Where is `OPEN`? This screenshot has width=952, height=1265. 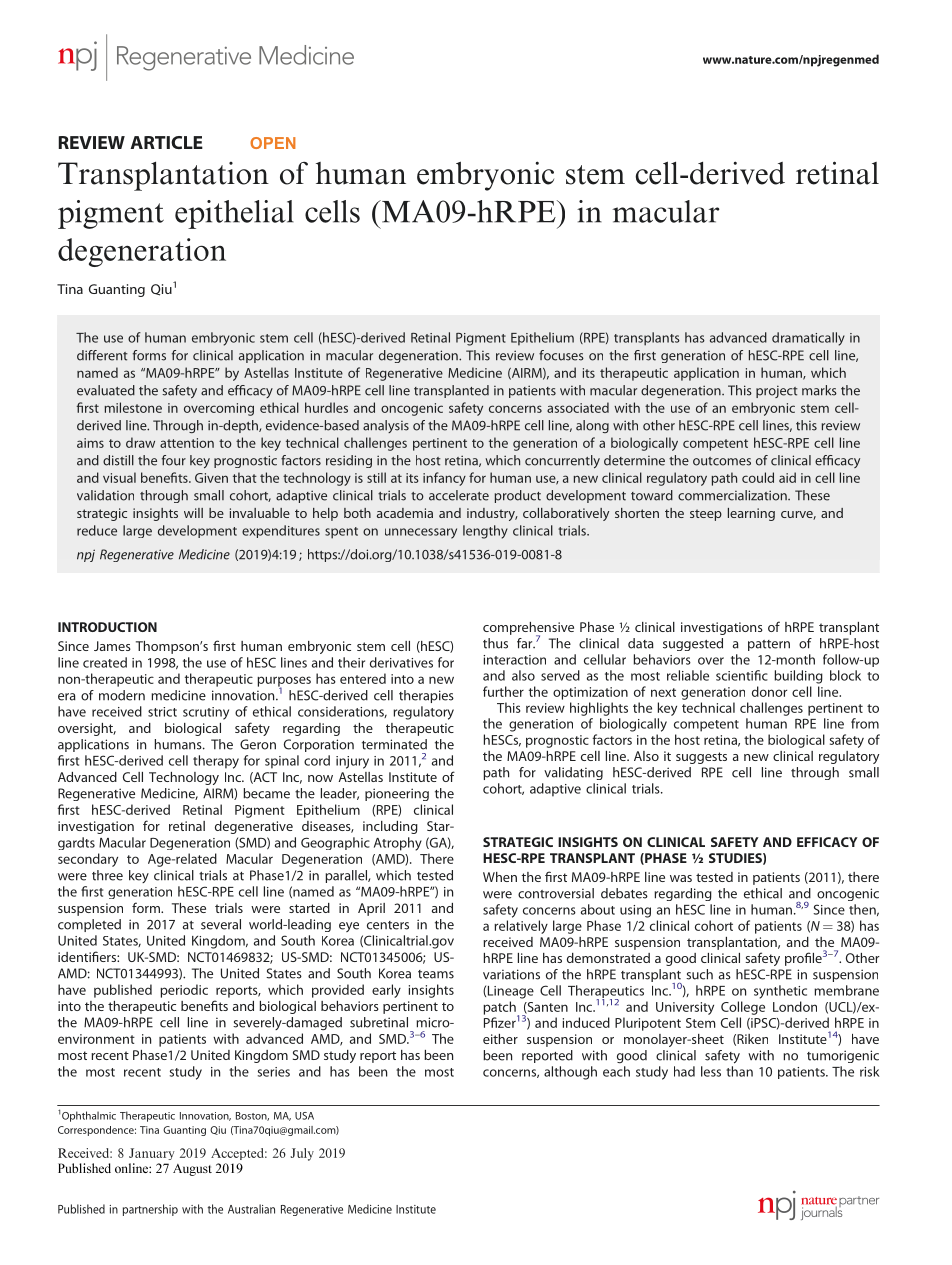
OPEN is located at coordinates (273, 143).
